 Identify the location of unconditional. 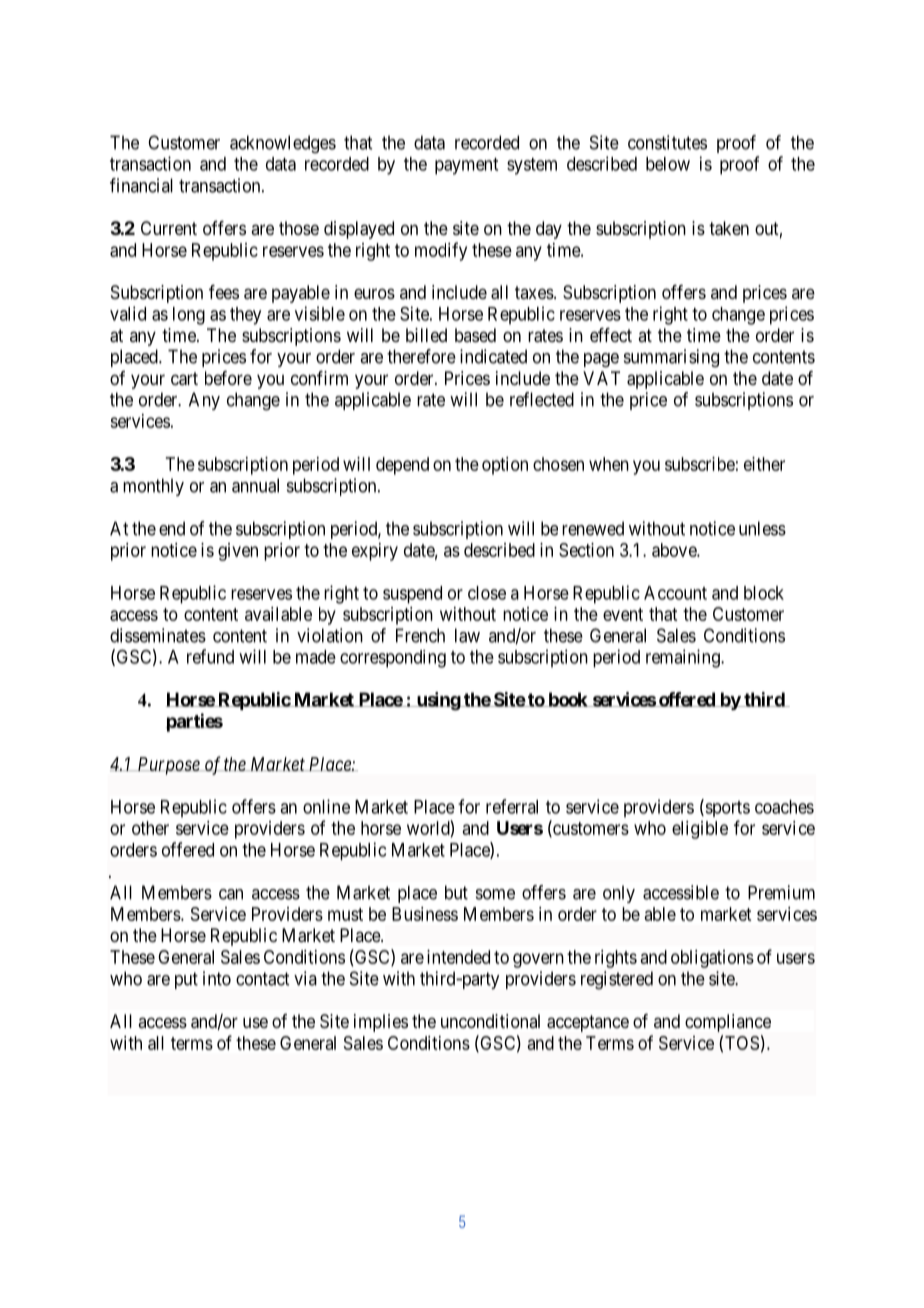
(490, 1021).
